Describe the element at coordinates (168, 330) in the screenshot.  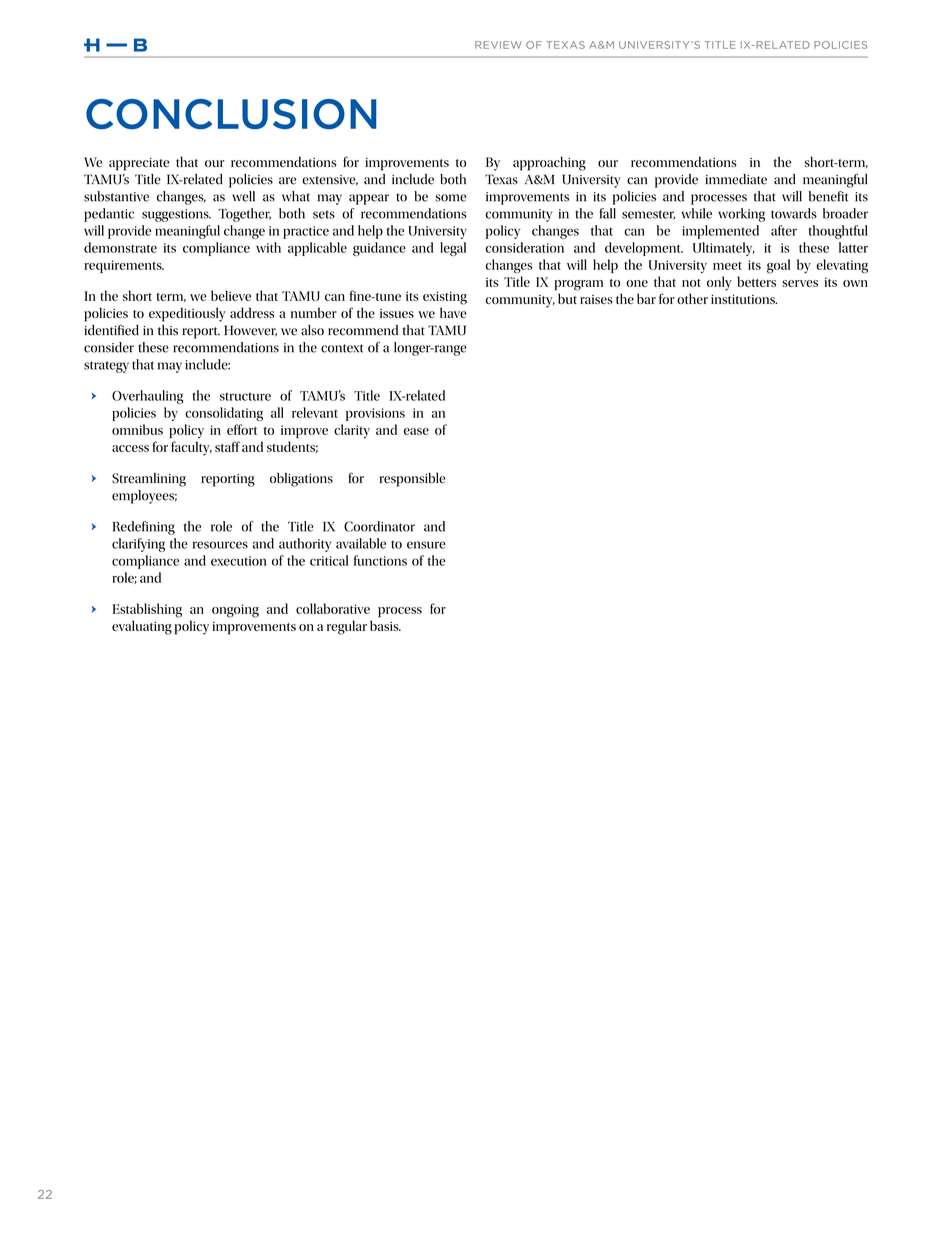
I see `this` at that location.
